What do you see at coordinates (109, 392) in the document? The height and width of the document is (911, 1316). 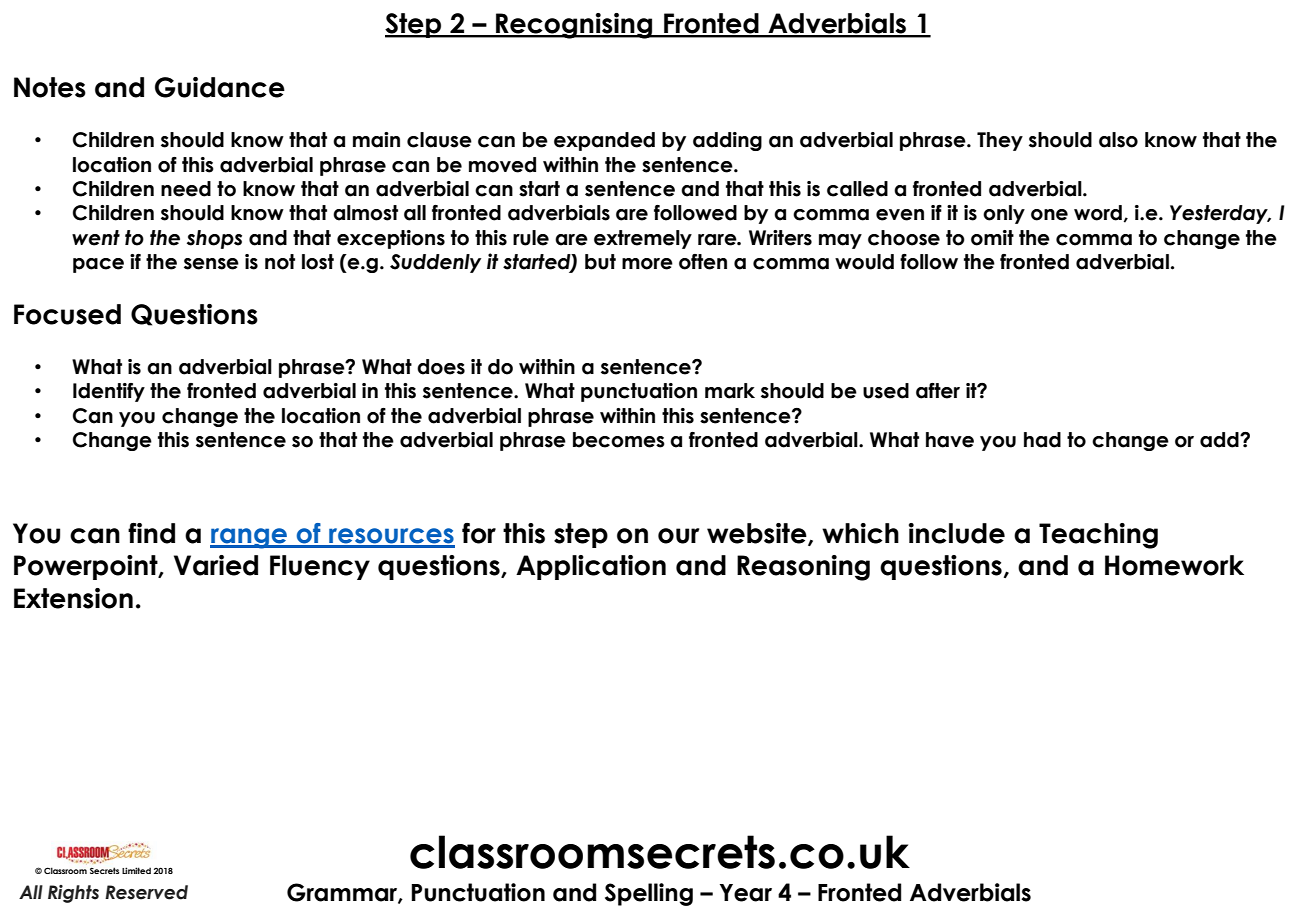 I see `Identify` at bounding box center [109, 392].
